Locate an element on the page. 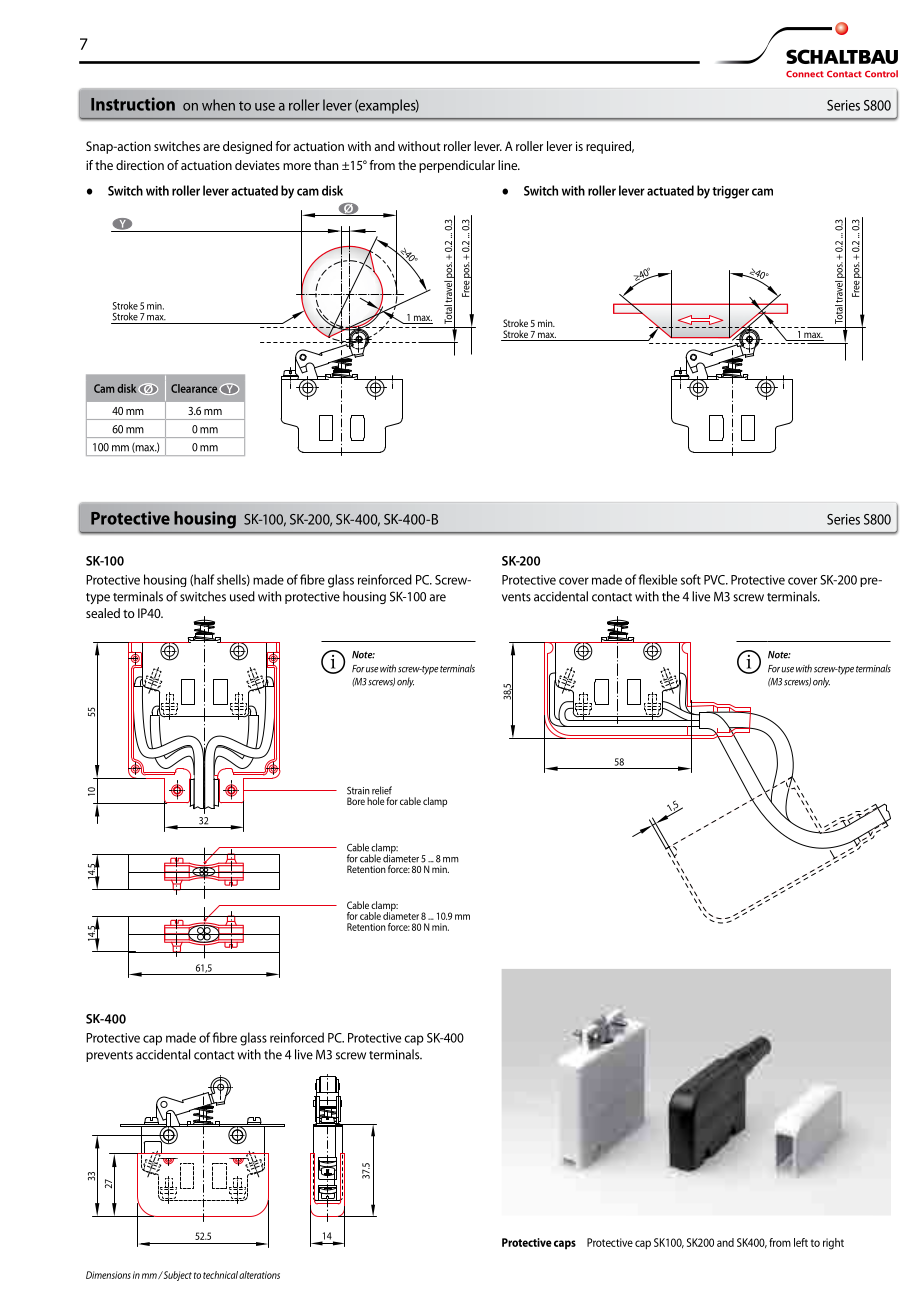 Image resolution: width=924 pixels, height=1308 pixels. technical is located at coordinates (220, 1275).
